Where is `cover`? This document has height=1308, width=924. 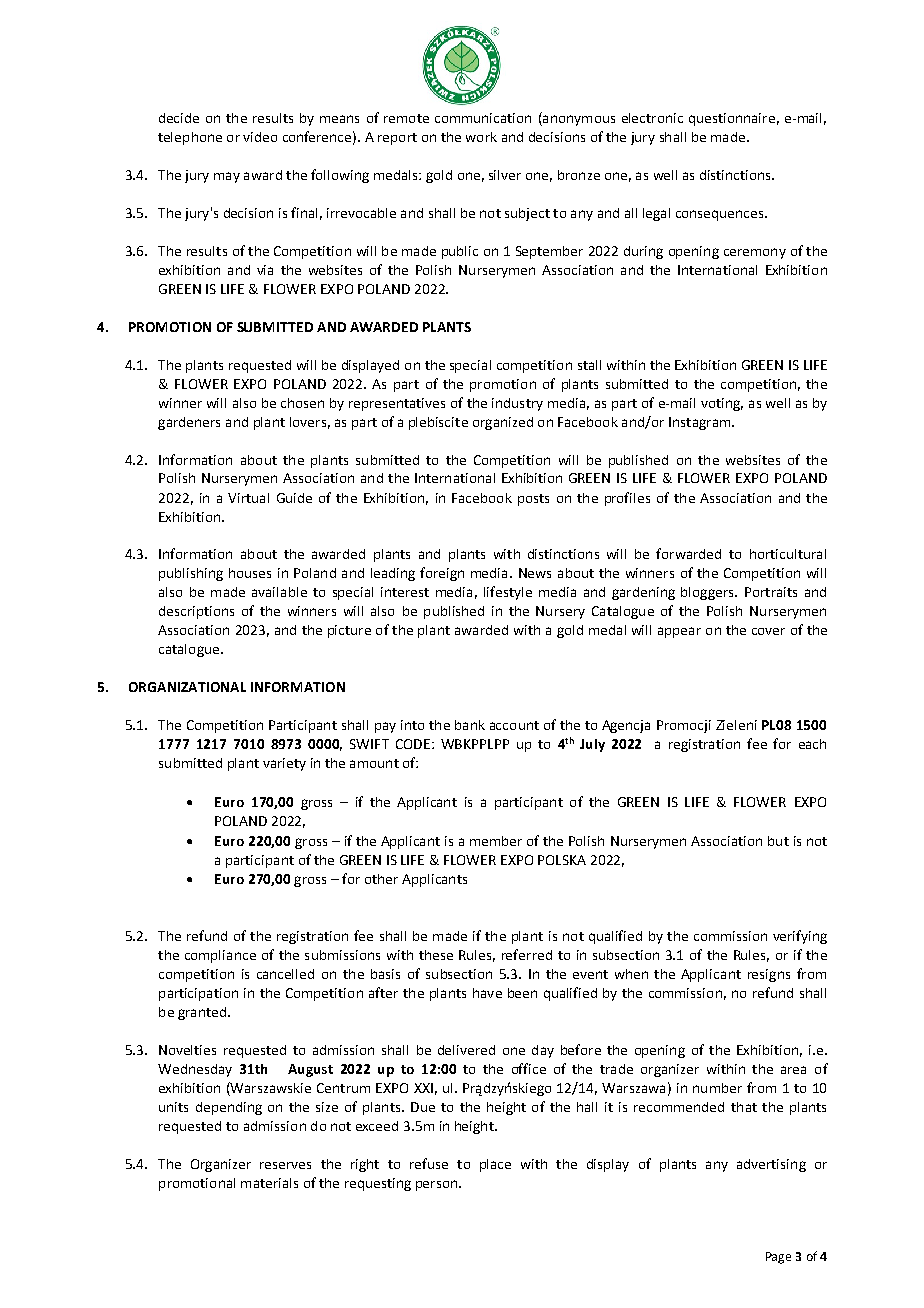 cover is located at coordinates (768, 631).
